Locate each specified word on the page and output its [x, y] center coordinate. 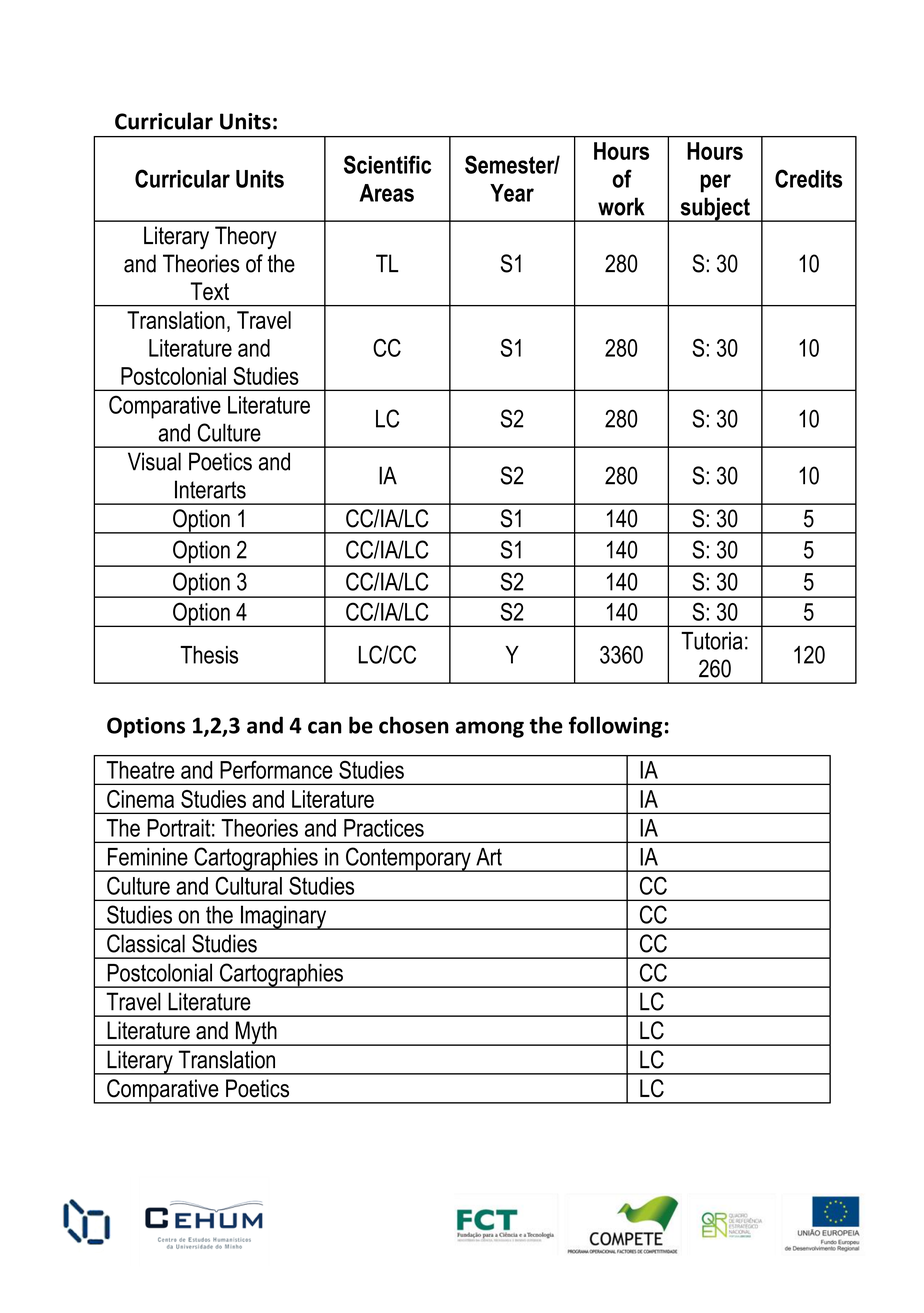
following [615, 727]
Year [512, 193]
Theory [246, 237]
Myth [256, 1033]
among [490, 729]
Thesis [209, 655]
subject [715, 209]
